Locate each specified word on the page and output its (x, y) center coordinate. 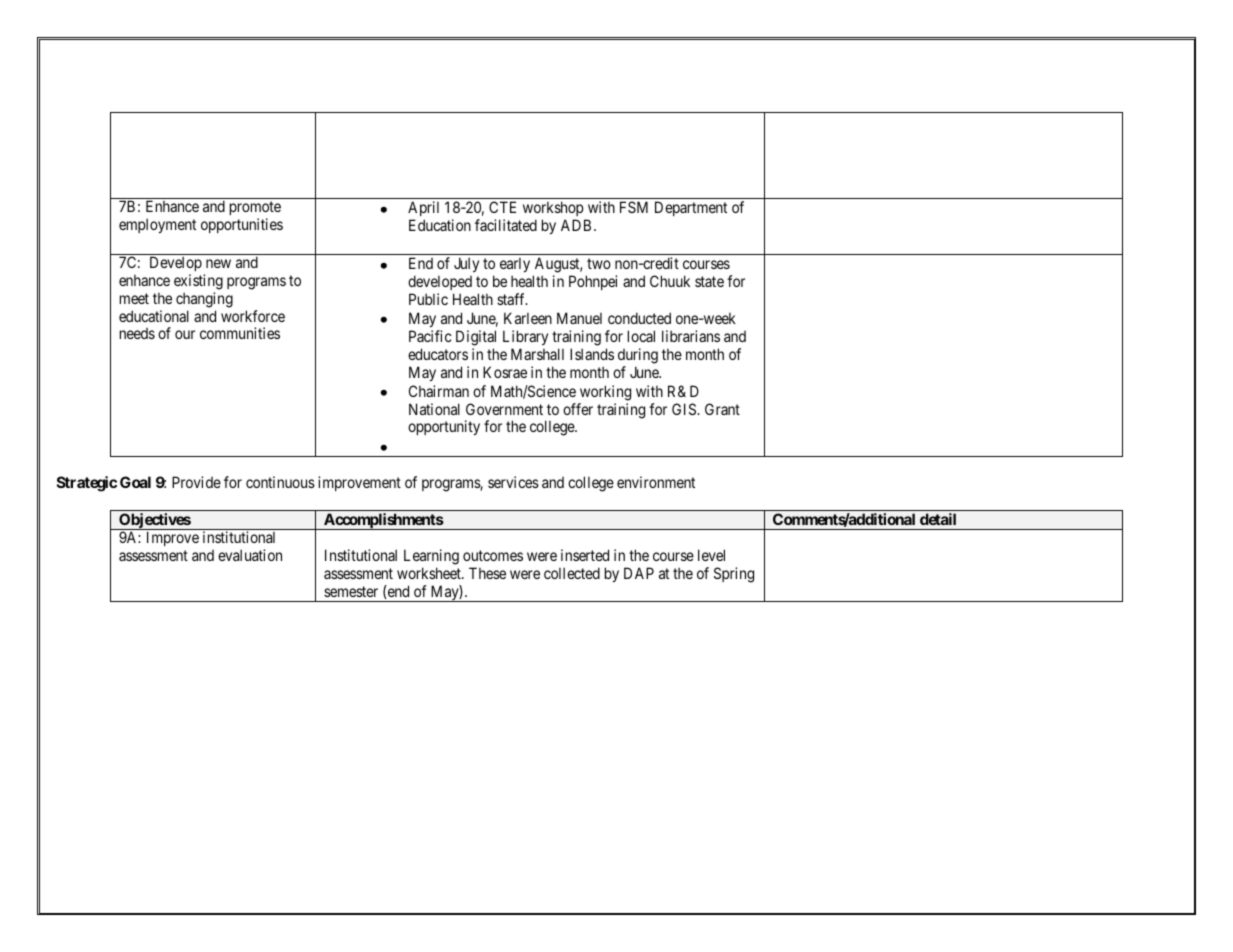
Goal (135, 482)
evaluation (250, 555)
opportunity (444, 427)
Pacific (430, 336)
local (641, 336)
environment (656, 482)
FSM (634, 207)
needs (137, 333)
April (423, 210)
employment (157, 225)
